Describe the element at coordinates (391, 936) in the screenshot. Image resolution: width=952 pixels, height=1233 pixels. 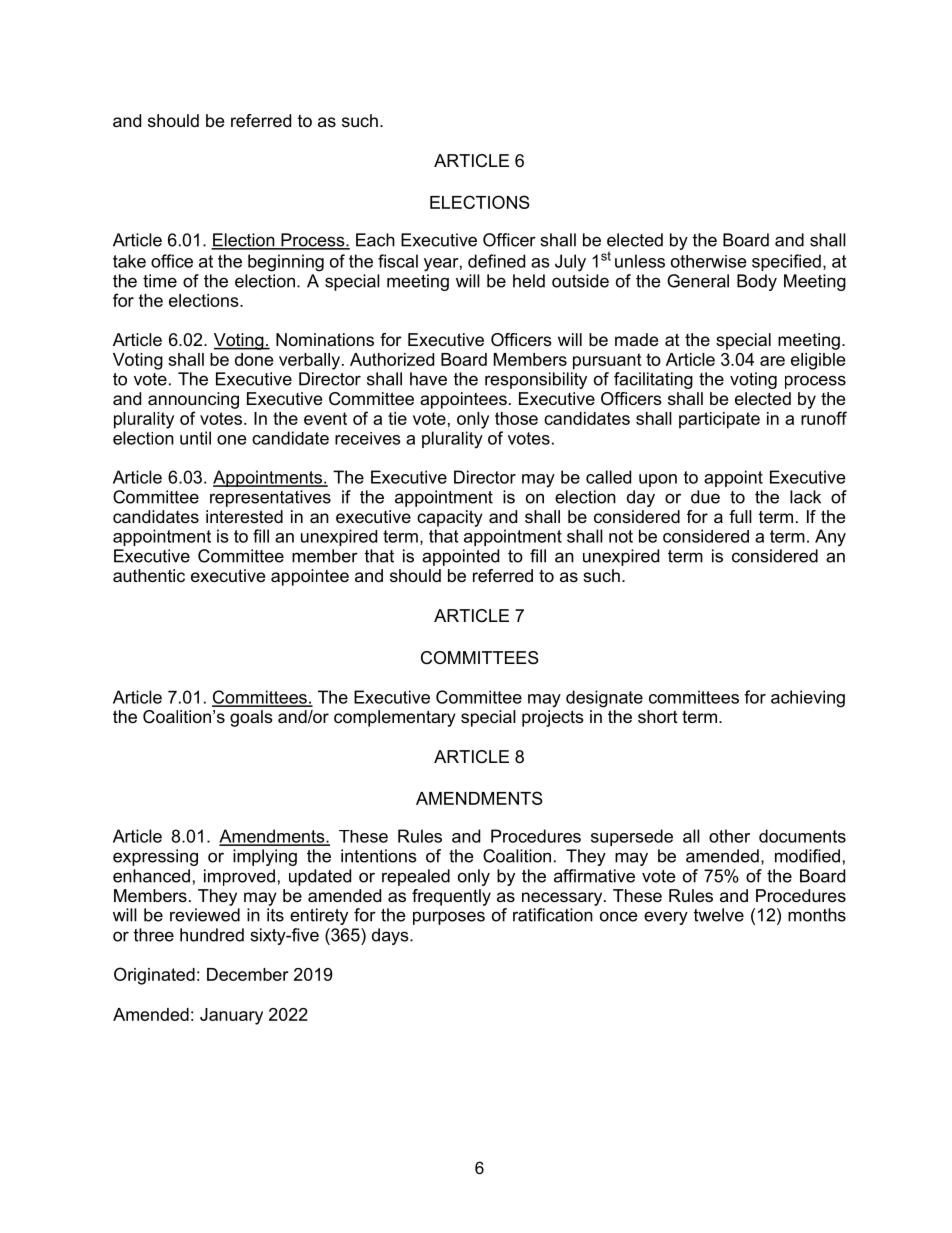
I see `days` at that location.
